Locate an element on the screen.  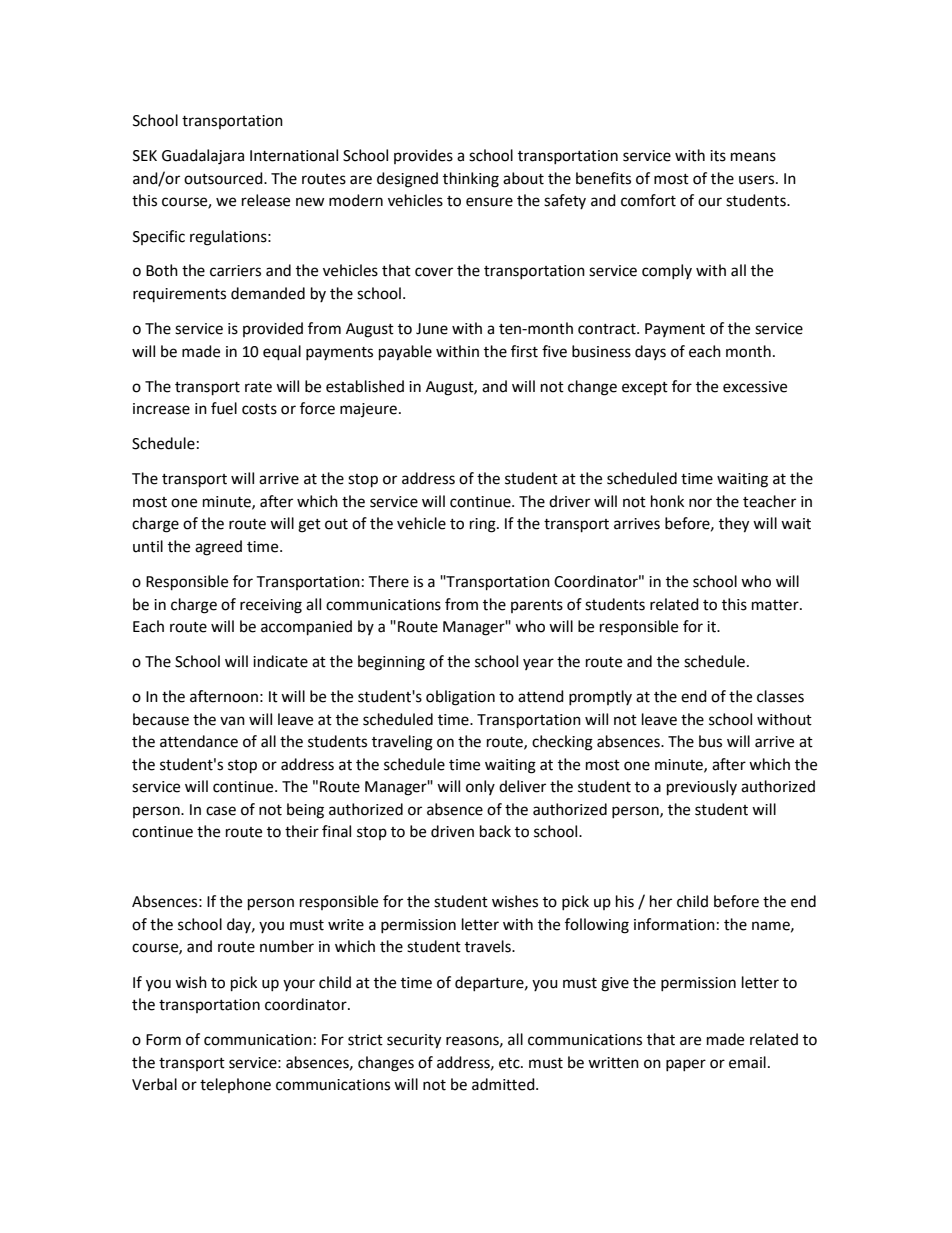
etc is located at coordinates (510, 1063).
